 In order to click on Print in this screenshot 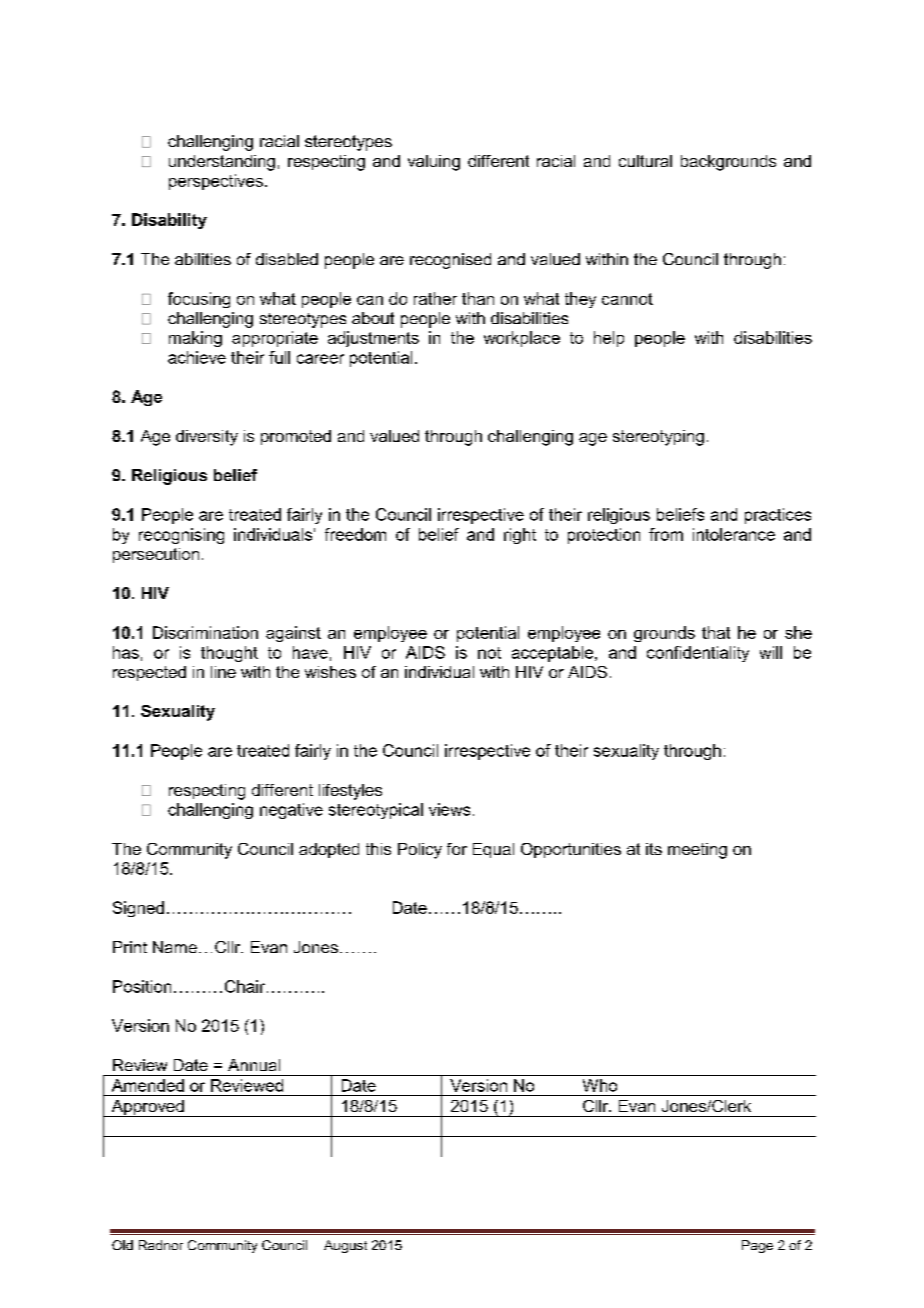, I will do `click(130, 947)`.
